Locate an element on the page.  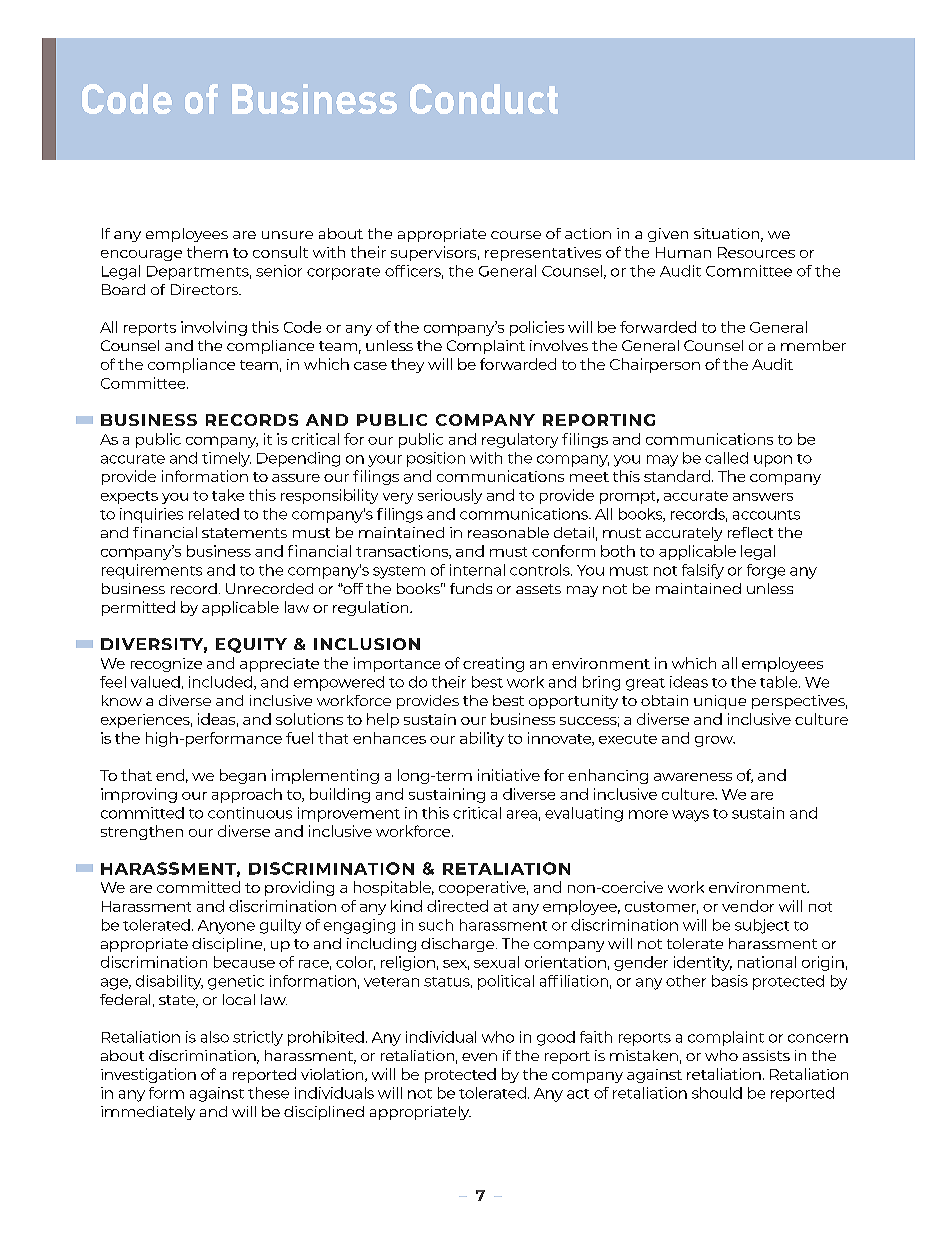
Conduct is located at coordinates (484, 99).
